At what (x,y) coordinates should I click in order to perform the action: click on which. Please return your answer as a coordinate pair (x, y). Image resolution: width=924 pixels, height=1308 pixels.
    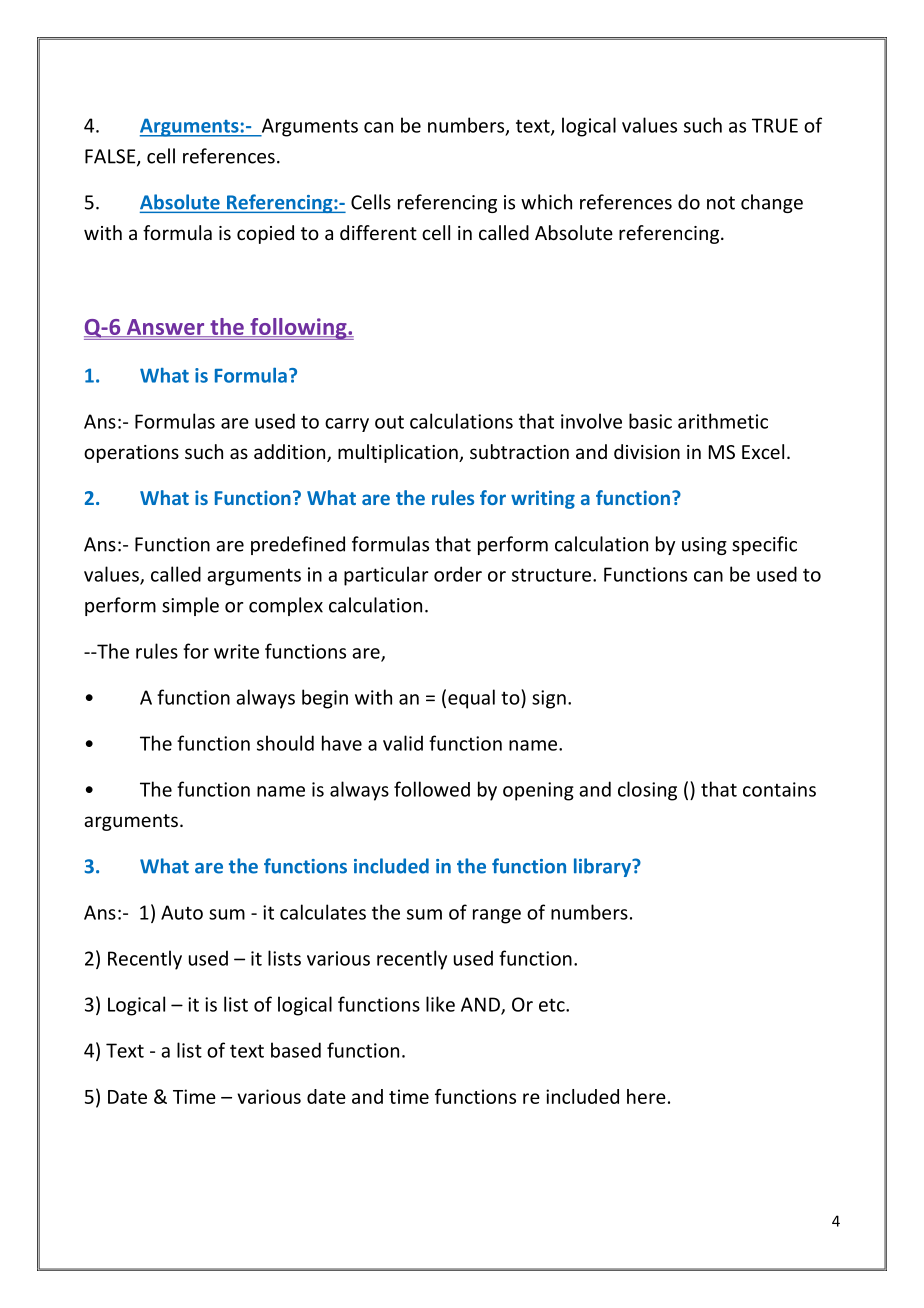
    Looking at the image, I should click on (546, 202).
